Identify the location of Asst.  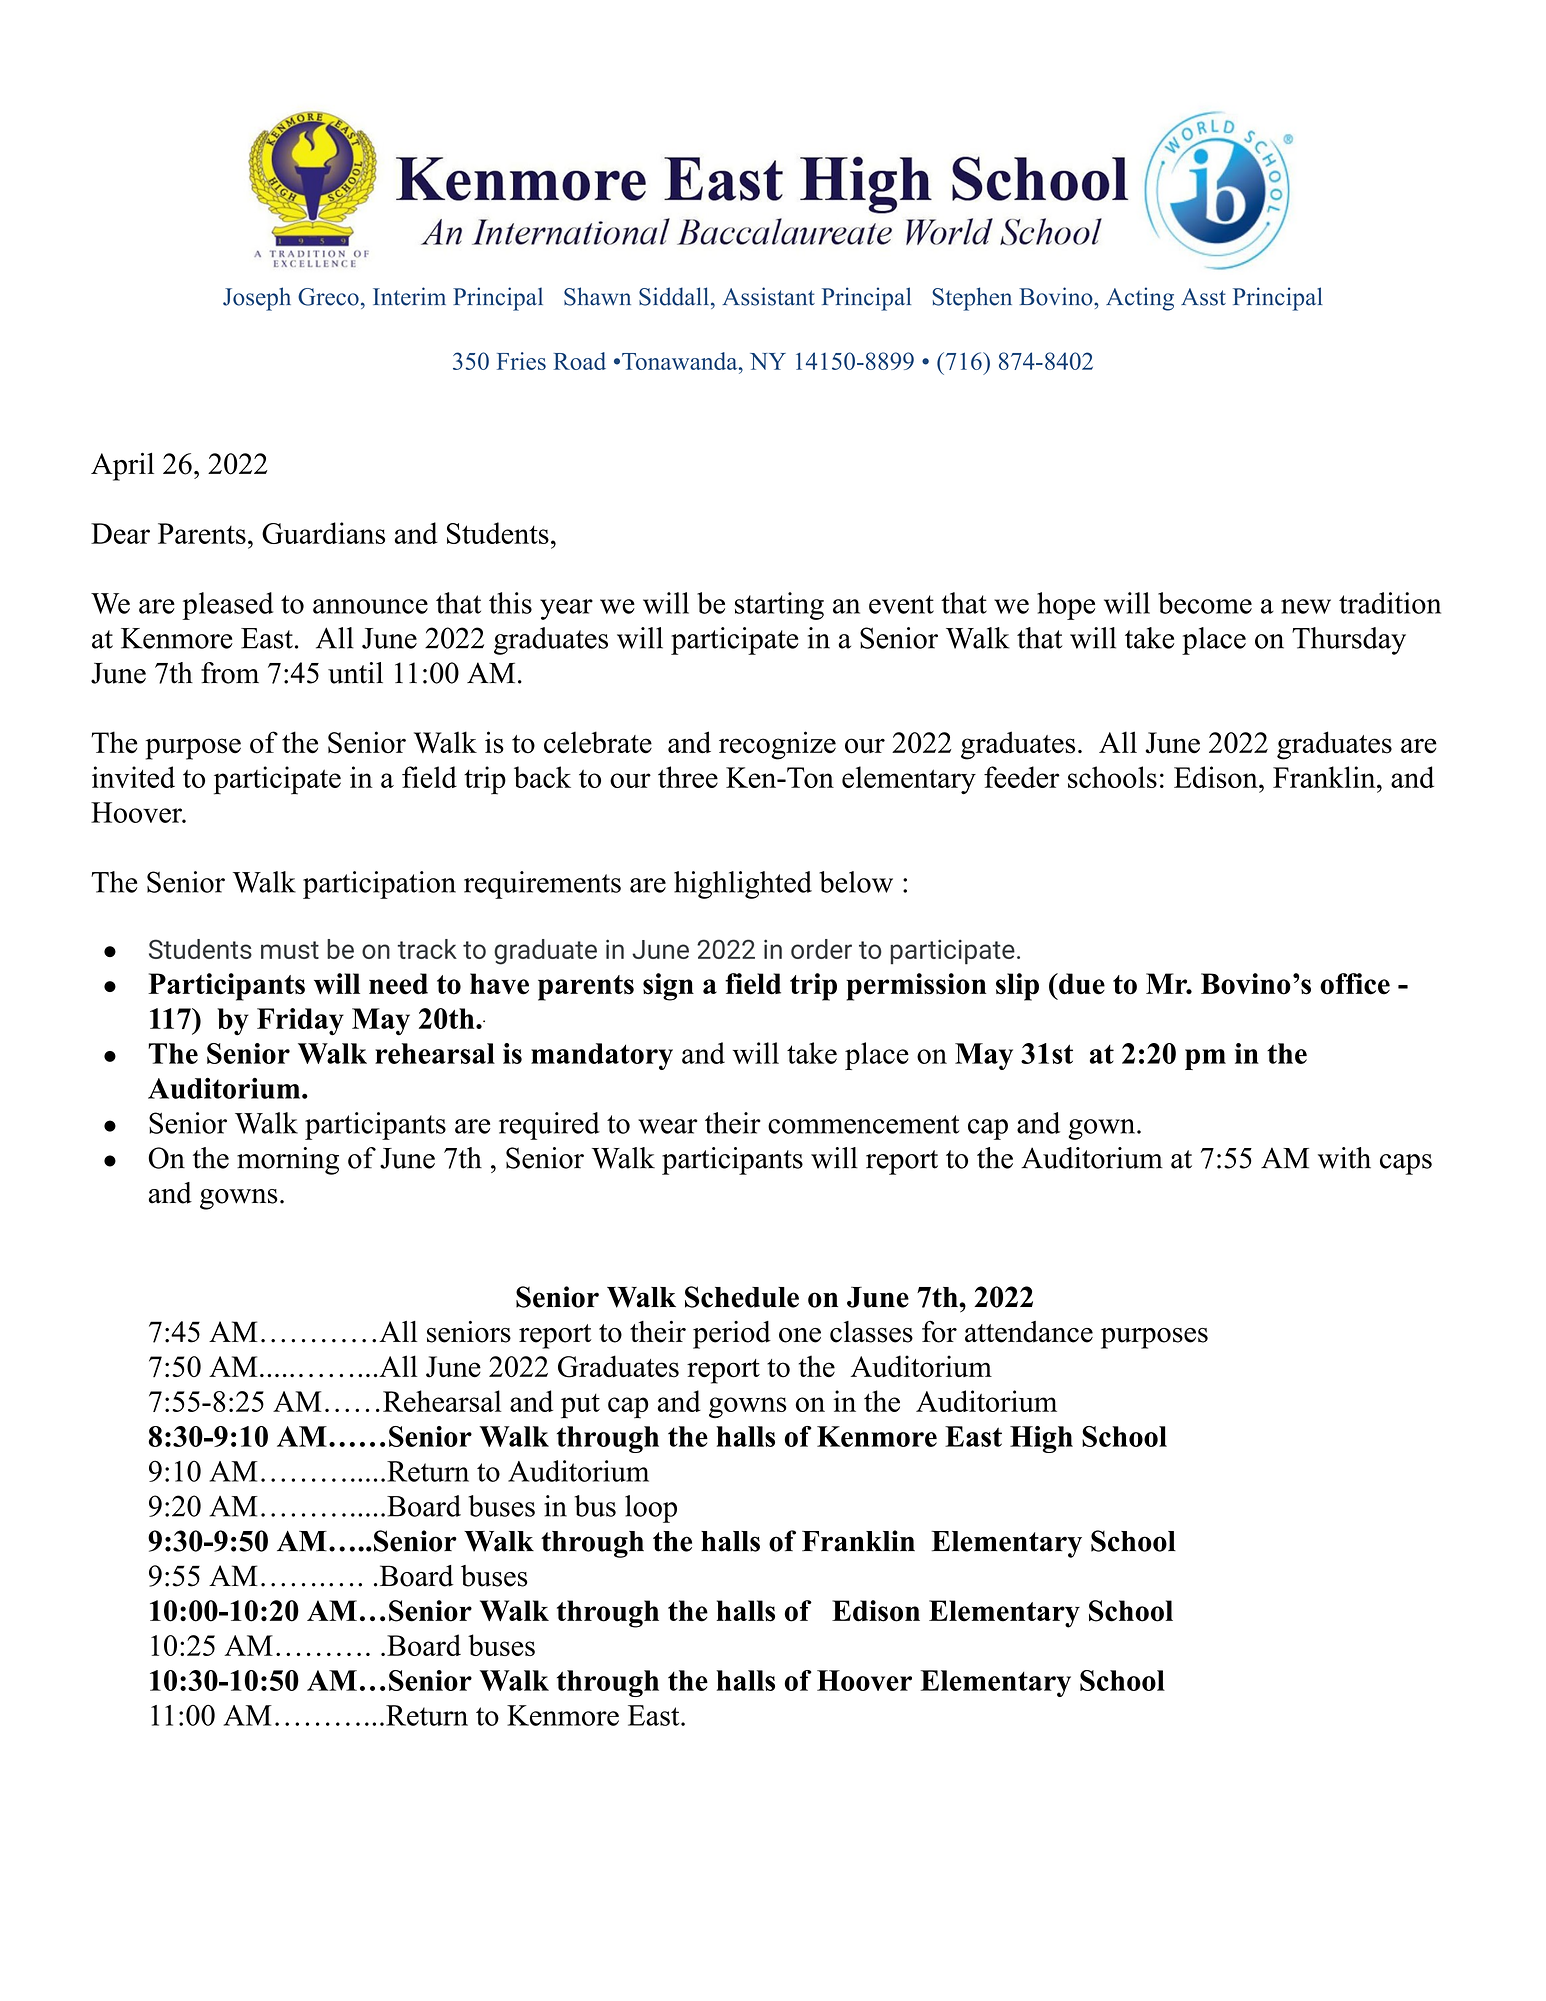
(1203, 297).
